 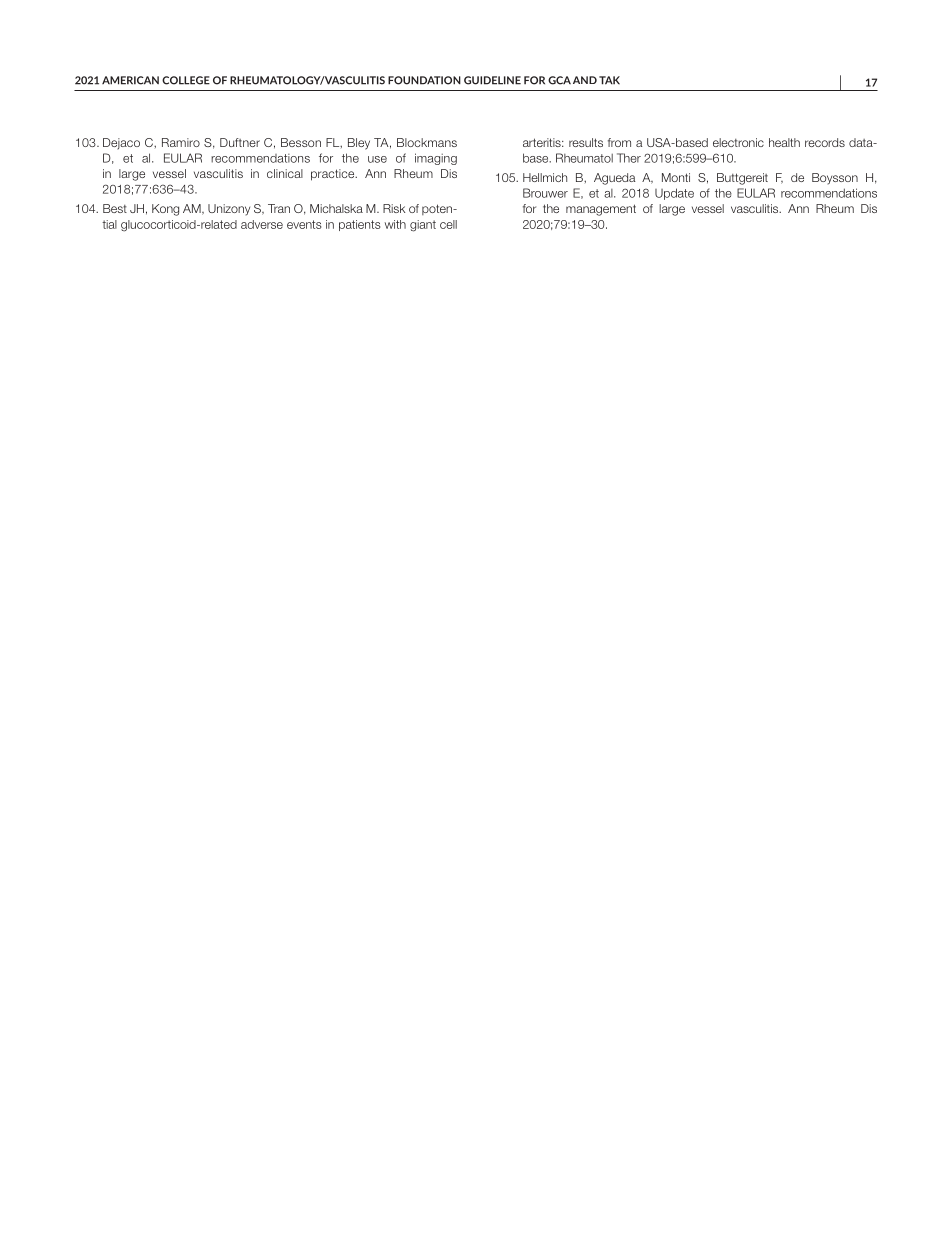 What do you see at coordinates (586, 142) in the page?
I see `results` at bounding box center [586, 142].
